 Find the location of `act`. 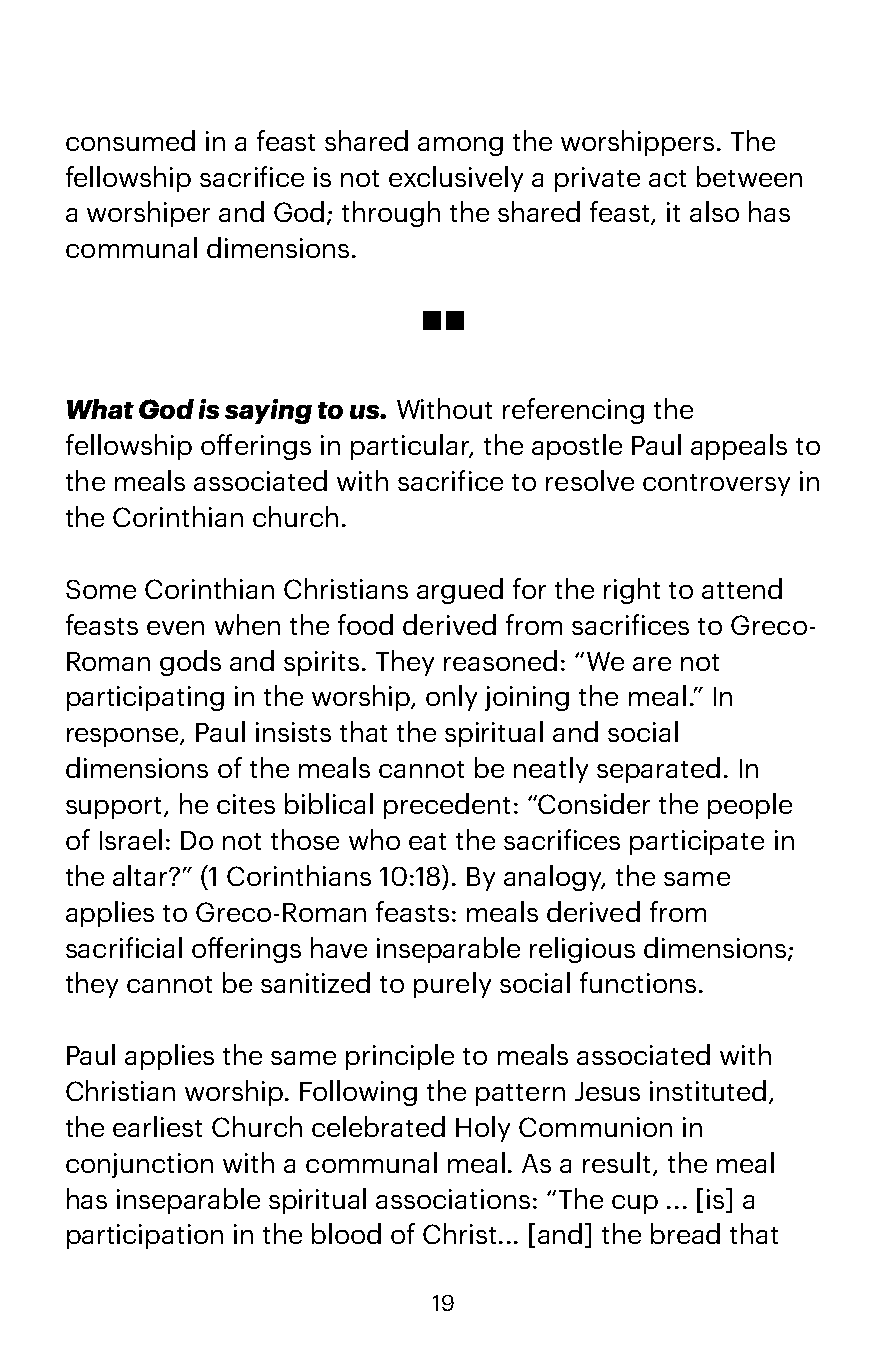

act is located at coordinates (667, 178).
